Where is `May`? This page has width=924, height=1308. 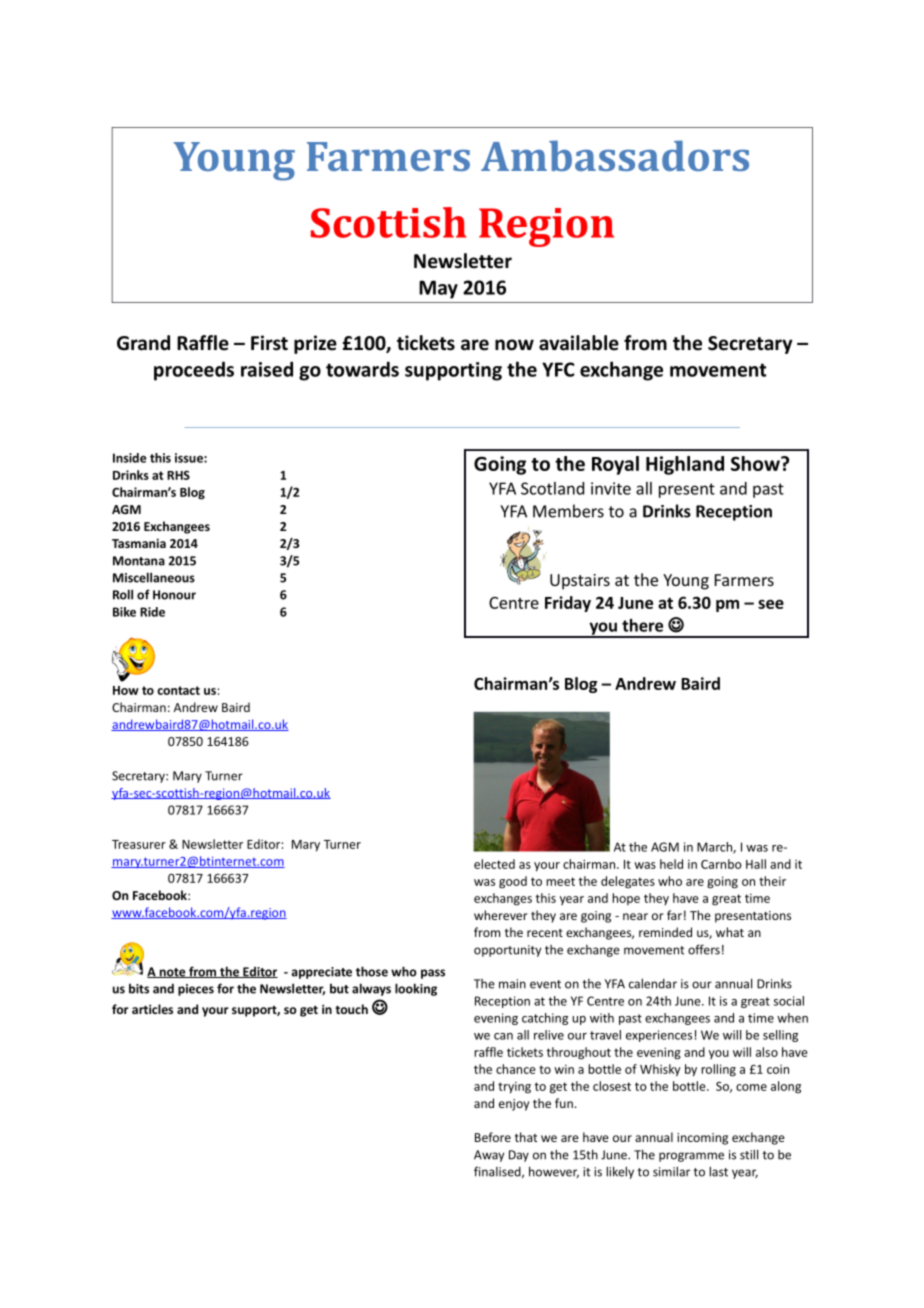
May is located at coordinates (438, 289).
